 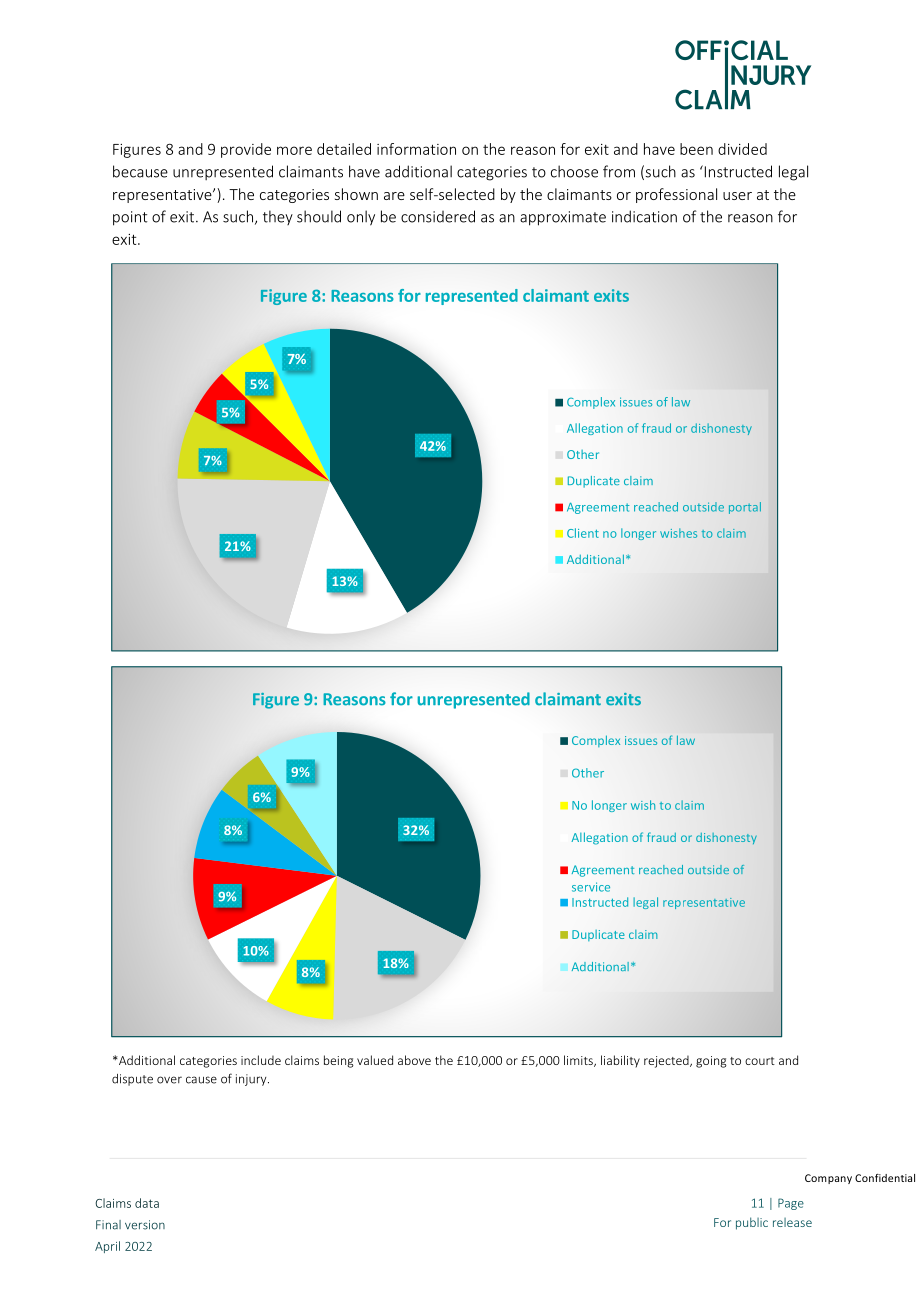 I want to click on limits, so click(x=579, y=1061).
